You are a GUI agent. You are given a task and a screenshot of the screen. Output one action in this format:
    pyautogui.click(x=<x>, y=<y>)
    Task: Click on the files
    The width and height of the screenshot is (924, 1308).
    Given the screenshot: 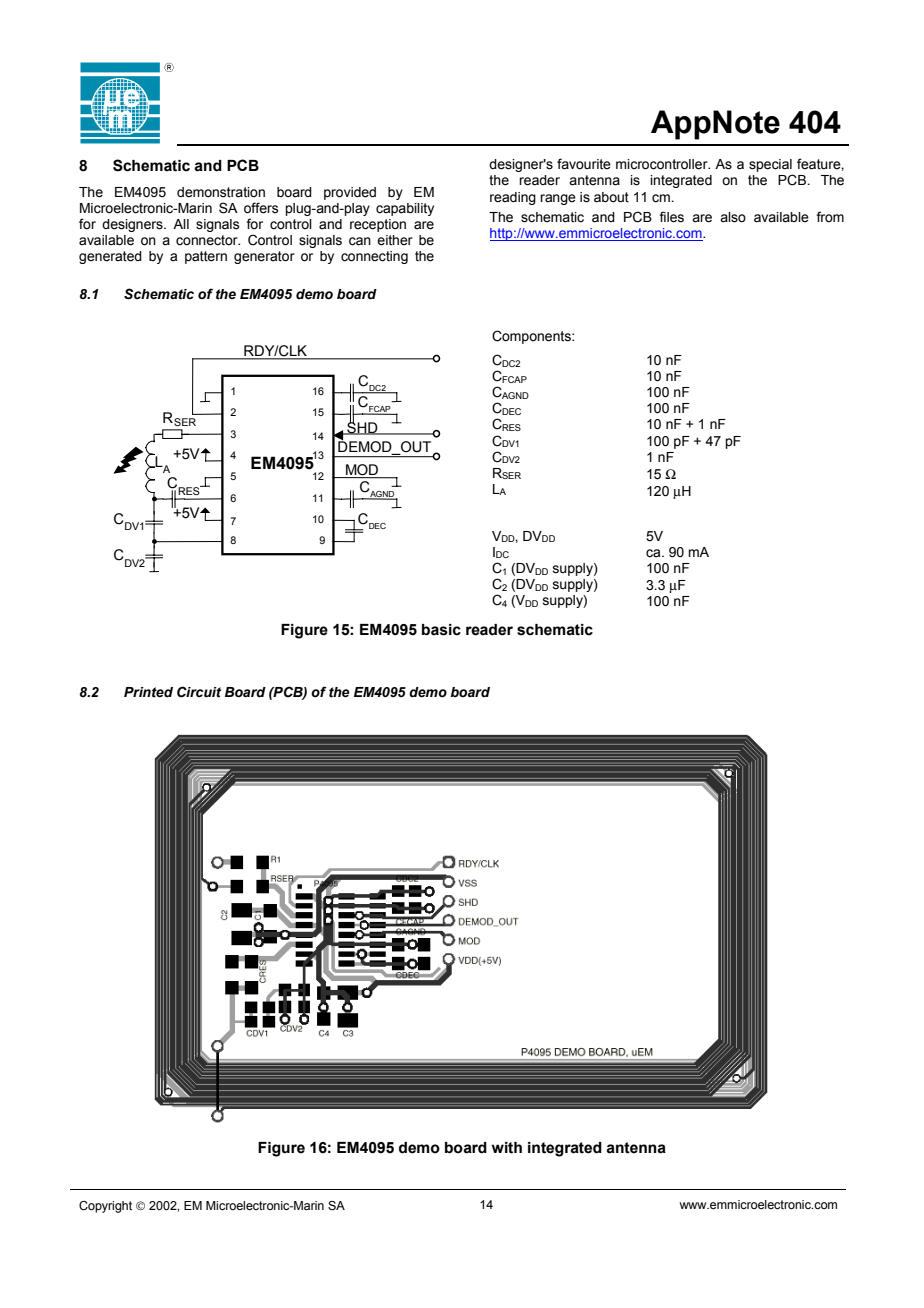 What is the action you would take?
    pyautogui.click(x=671, y=217)
